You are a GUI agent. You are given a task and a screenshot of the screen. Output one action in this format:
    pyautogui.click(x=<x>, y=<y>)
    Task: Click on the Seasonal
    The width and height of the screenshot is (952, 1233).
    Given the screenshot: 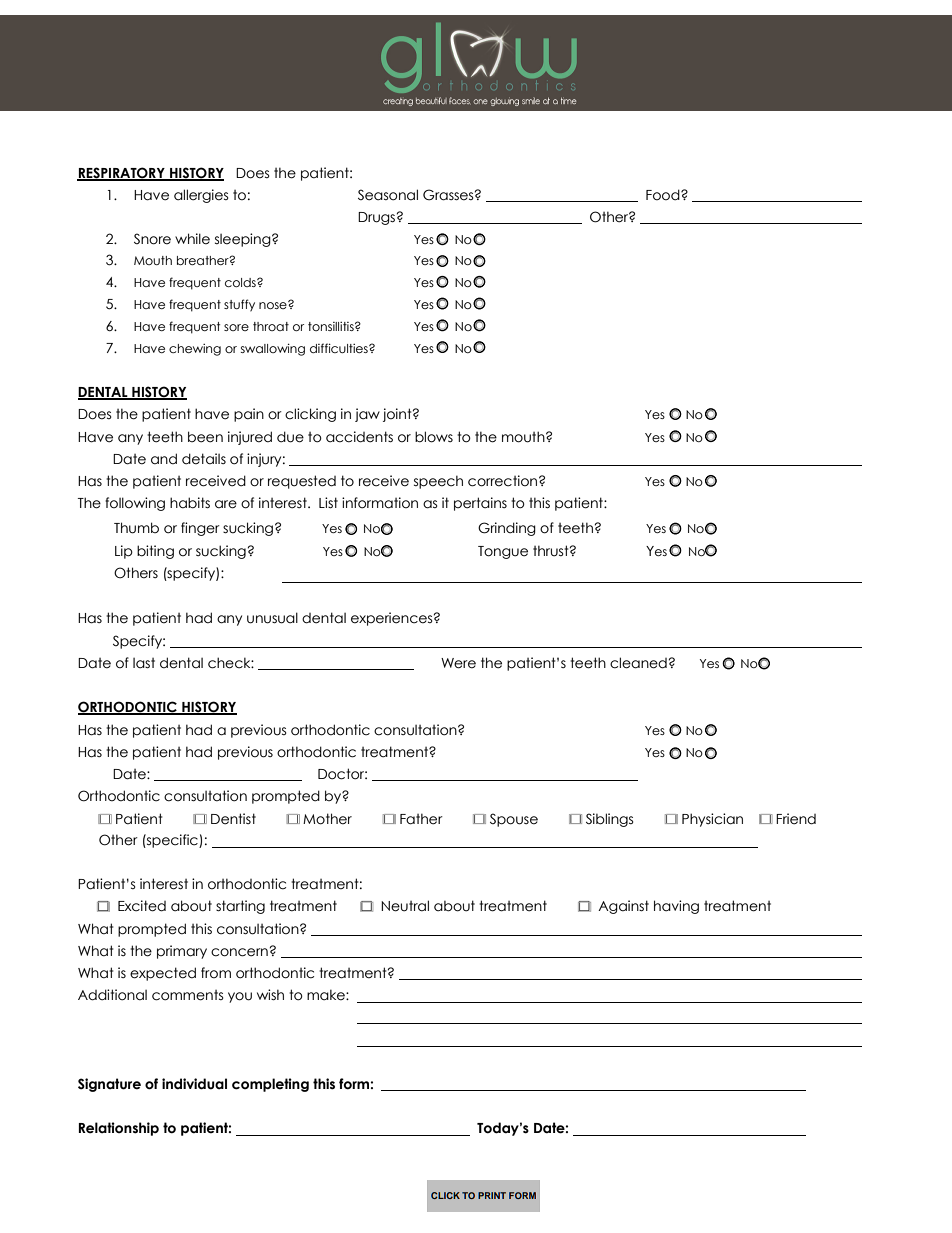 What is the action you would take?
    pyautogui.click(x=388, y=195)
